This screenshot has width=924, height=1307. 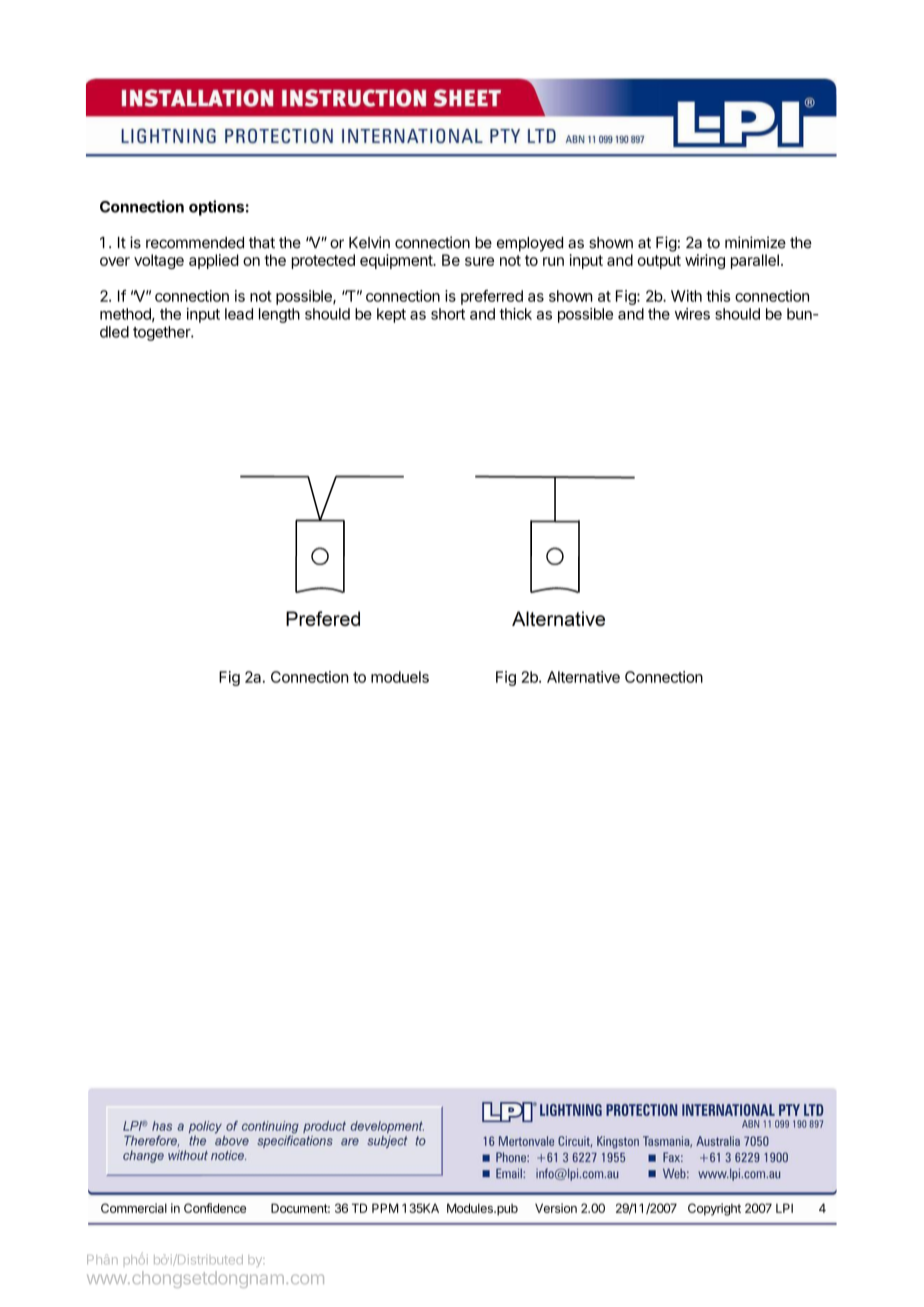 What do you see at coordinates (239, 314) in the screenshot?
I see `lead` at bounding box center [239, 314].
